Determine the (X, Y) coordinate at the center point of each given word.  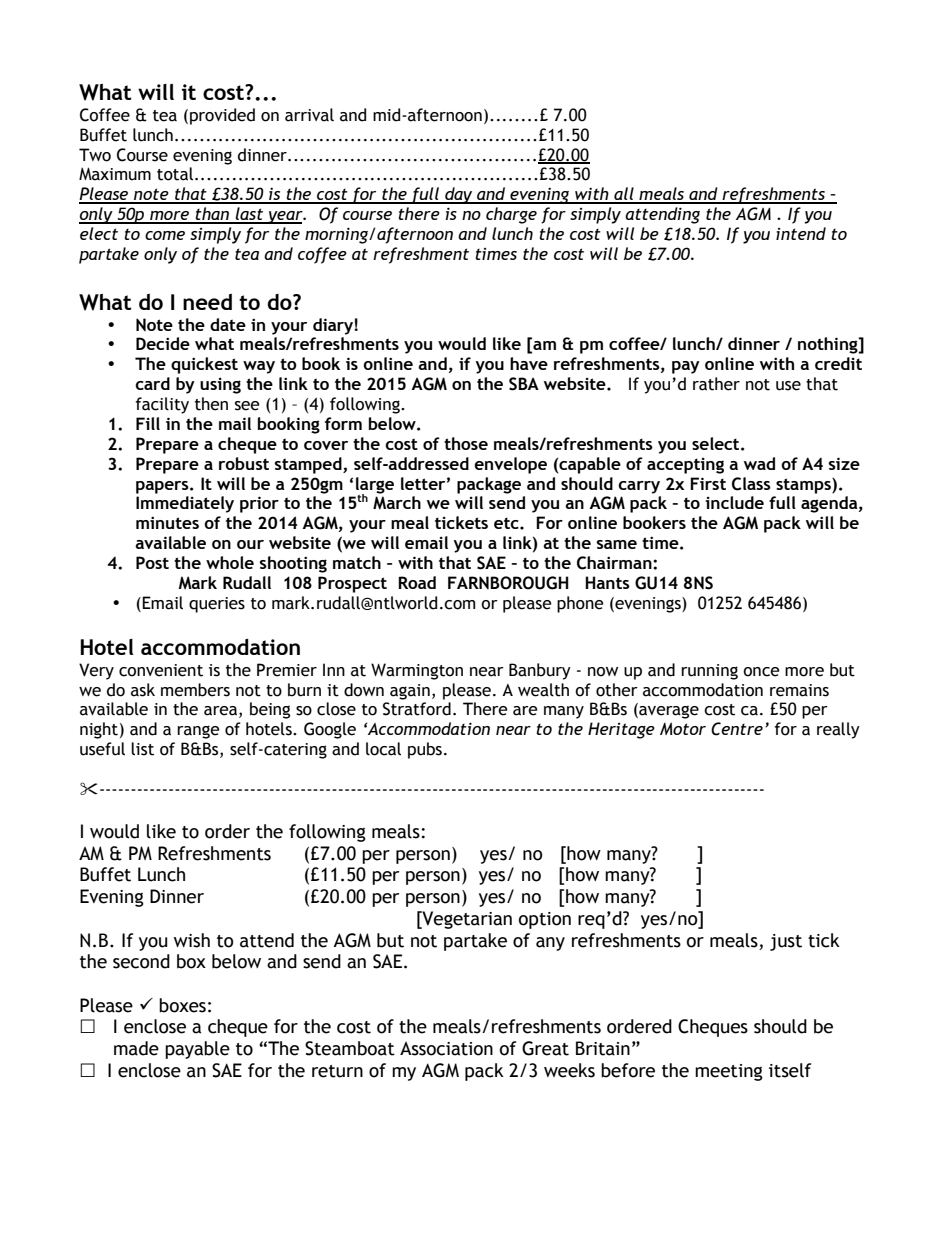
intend (801, 233)
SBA (524, 384)
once (761, 672)
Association (446, 1049)
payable (197, 1050)
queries (217, 605)
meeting (729, 1072)
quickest (204, 365)
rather (716, 384)
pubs (425, 750)
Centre (737, 729)
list (142, 749)
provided (222, 116)
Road (417, 582)
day (459, 195)
